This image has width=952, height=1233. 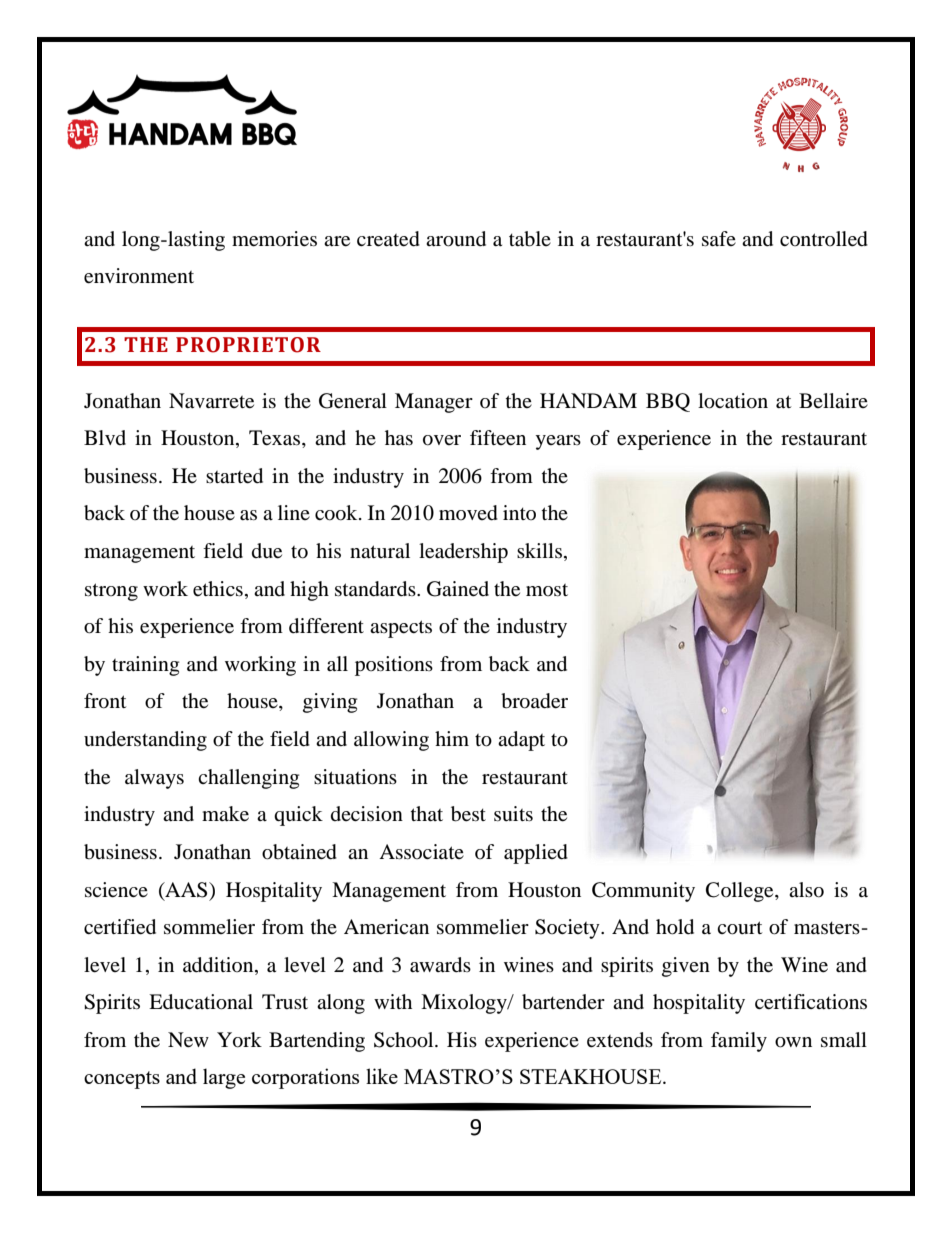 What do you see at coordinates (145, 741) in the image?
I see `understanding` at bounding box center [145, 741].
